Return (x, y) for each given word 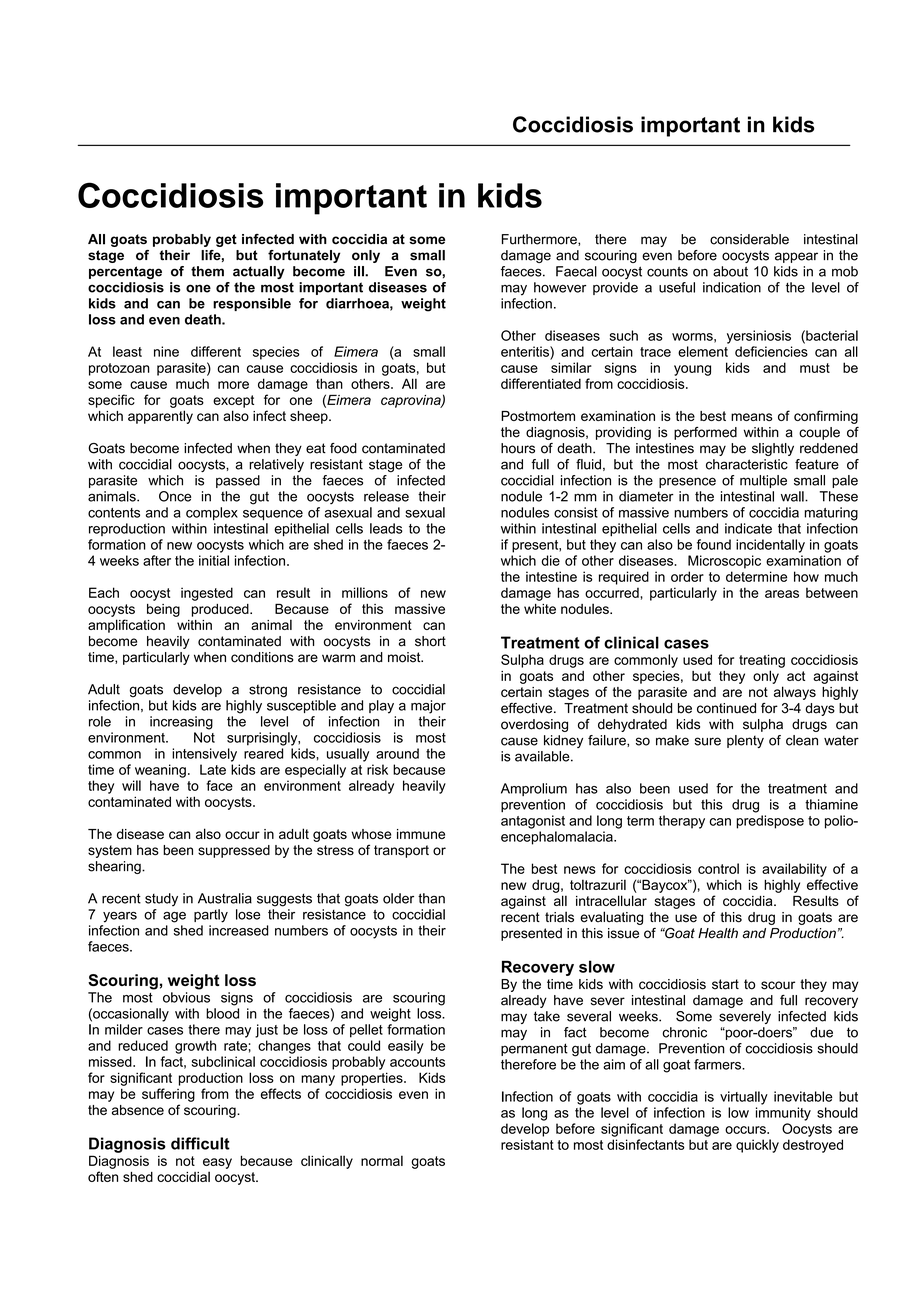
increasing (181, 723)
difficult (200, 1143)
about (730, 271)
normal (382, 1160)
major (428, 707)
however (560, 287)
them (207, 271)
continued (726, 708)
